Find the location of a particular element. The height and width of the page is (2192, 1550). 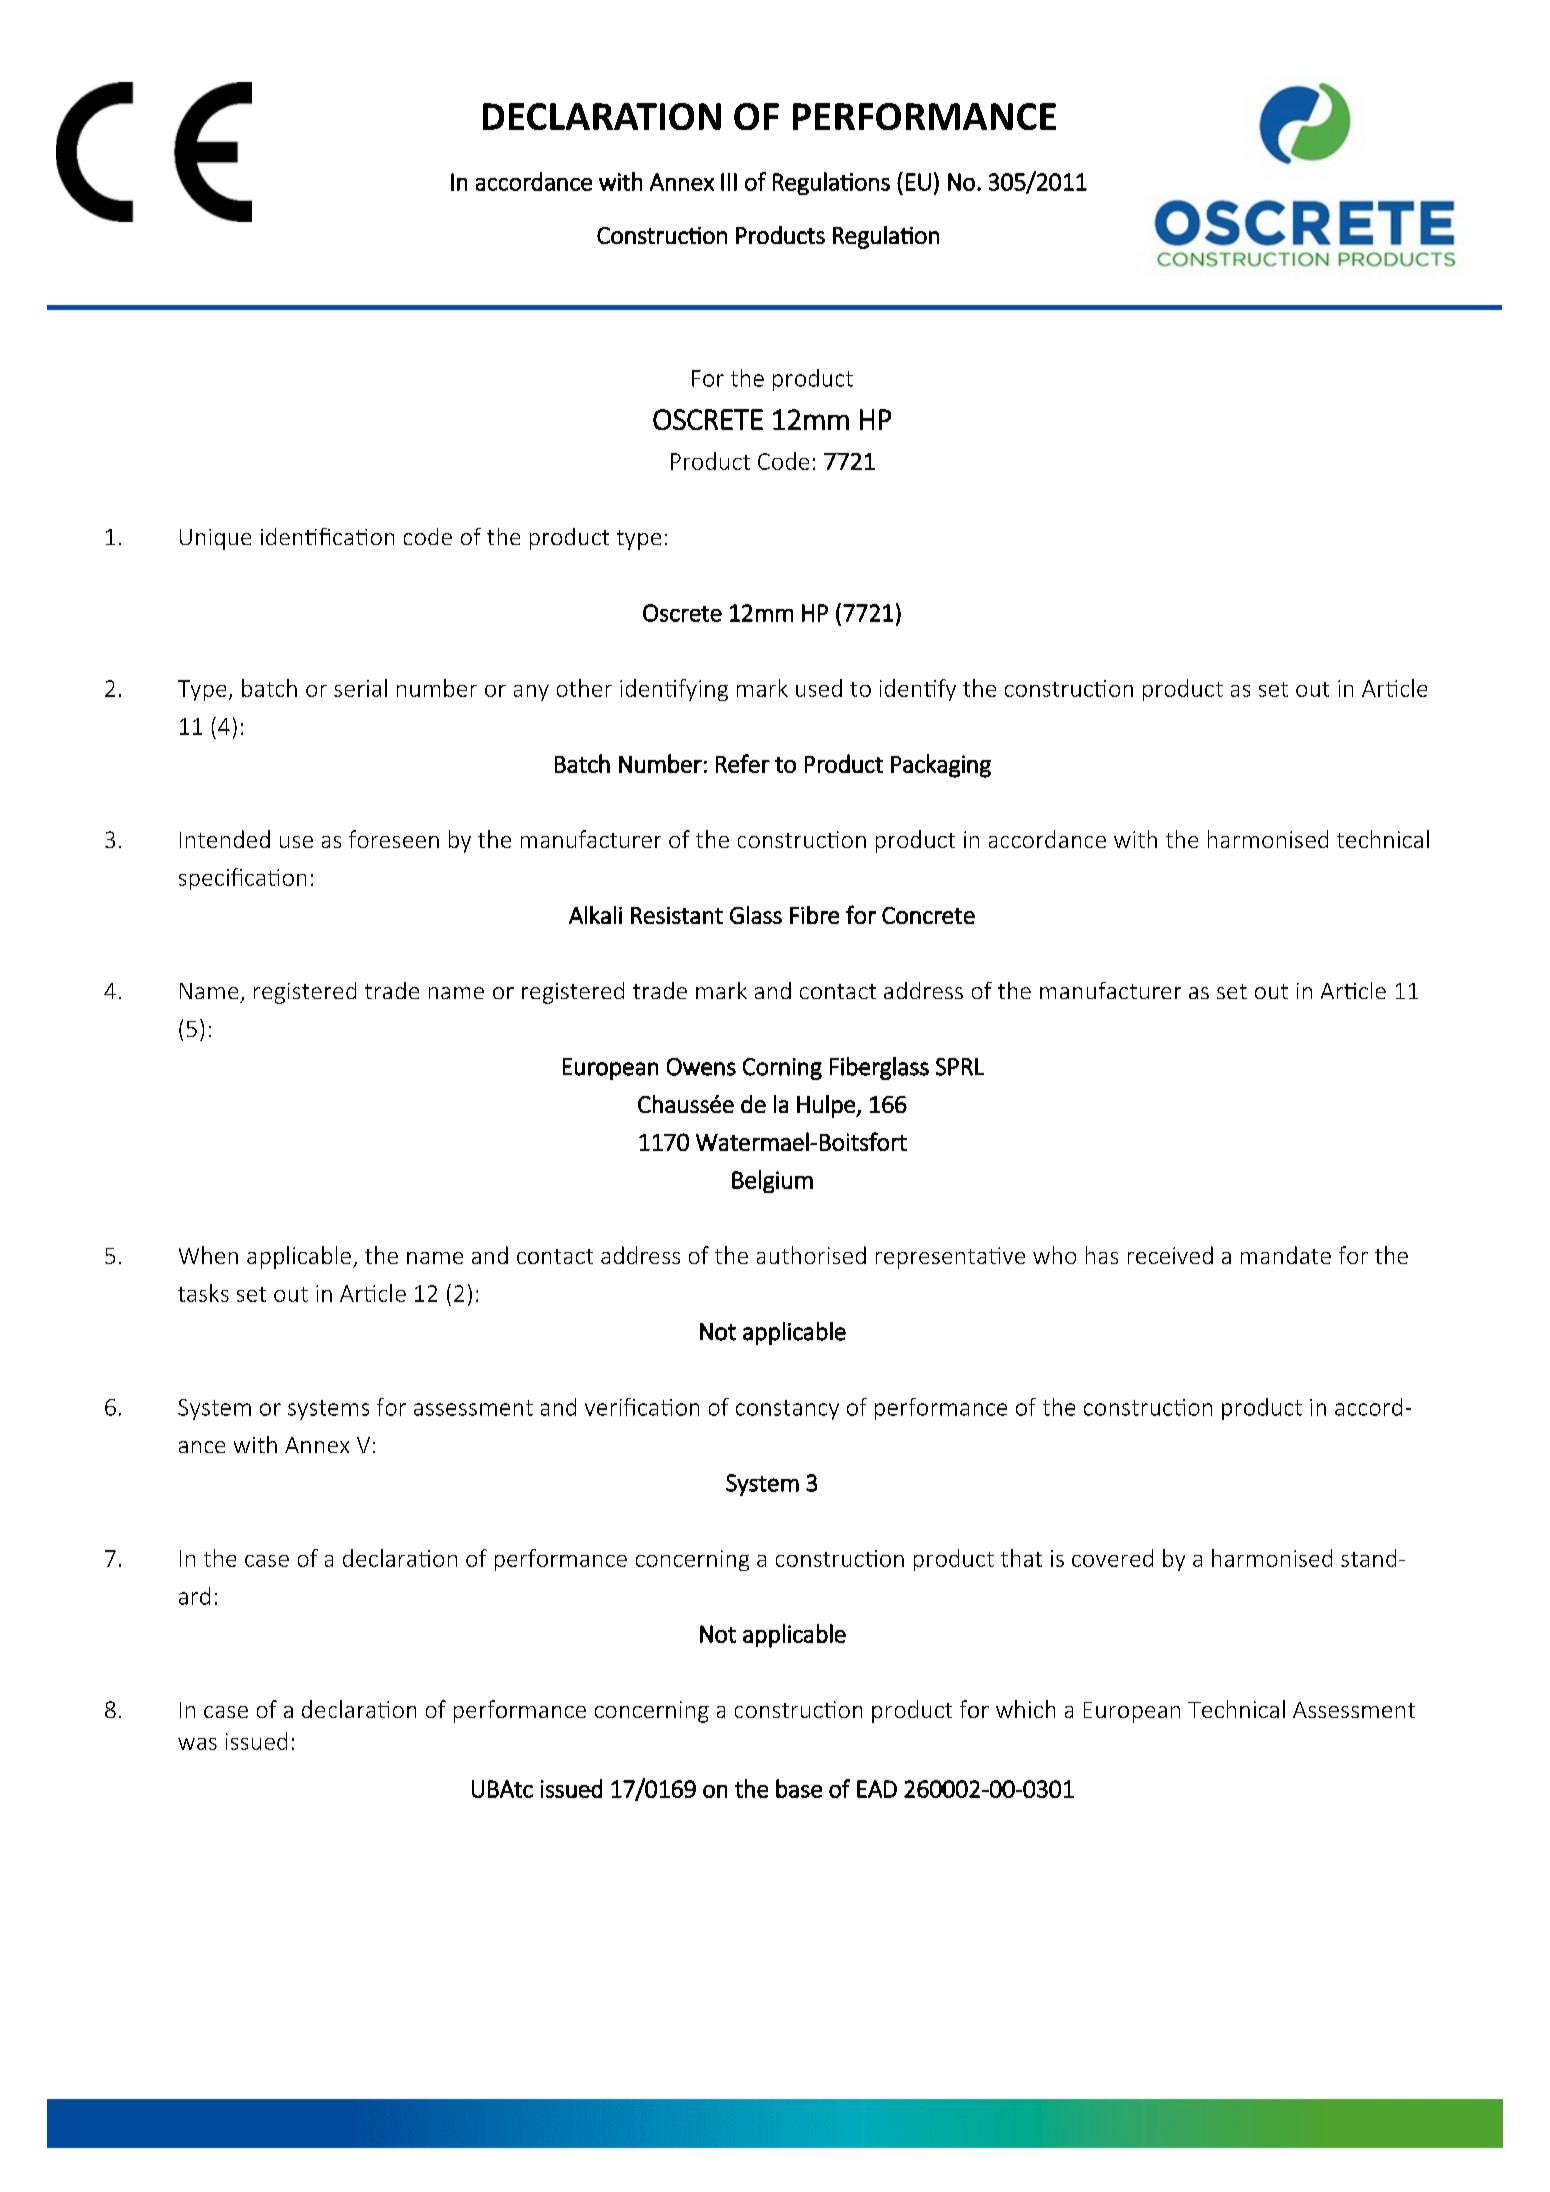

When is located at coordinates (208, 1255).
